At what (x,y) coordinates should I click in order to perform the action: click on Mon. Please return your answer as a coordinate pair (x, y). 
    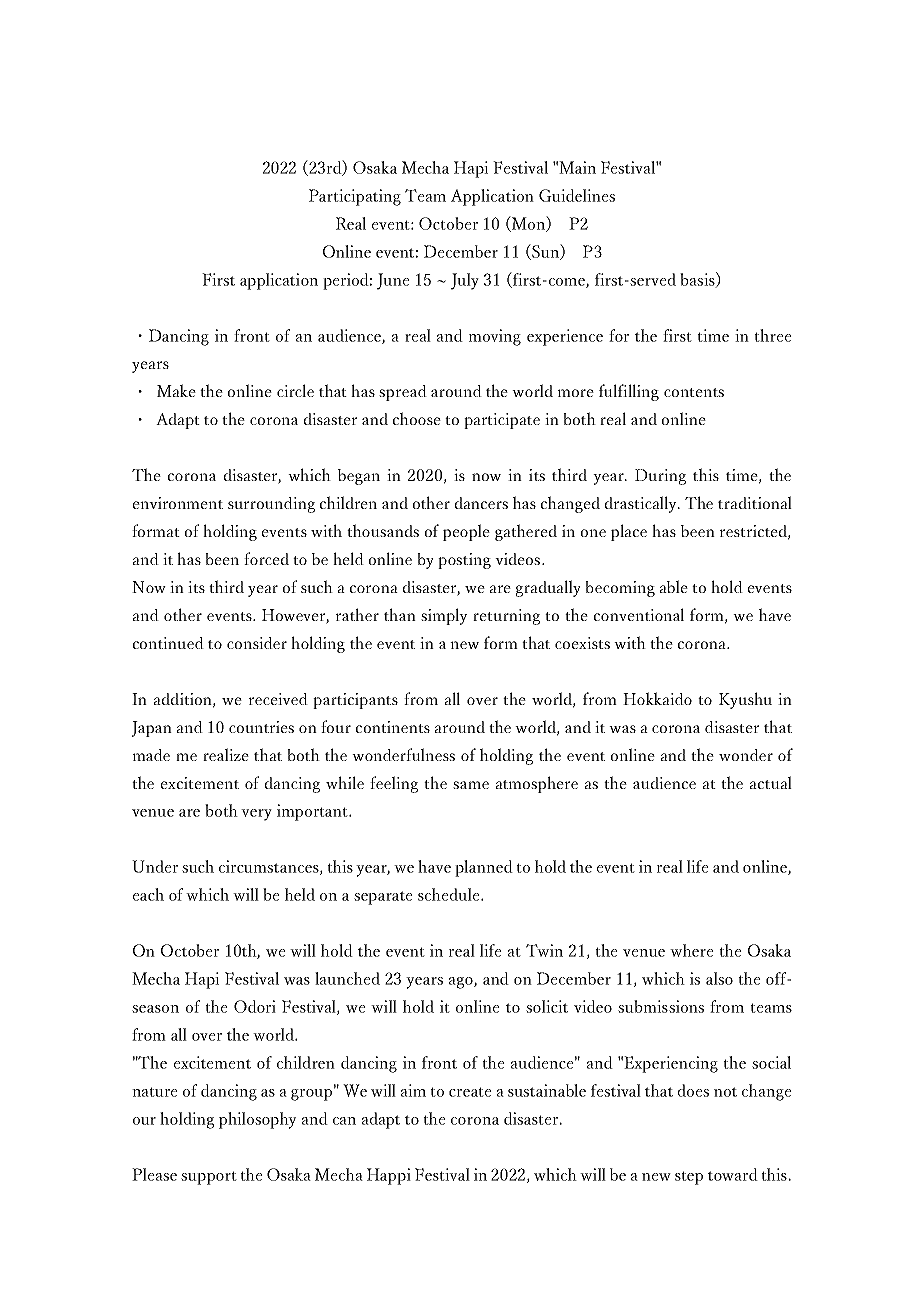
    Looking at the image, I should click on (528, 224).
